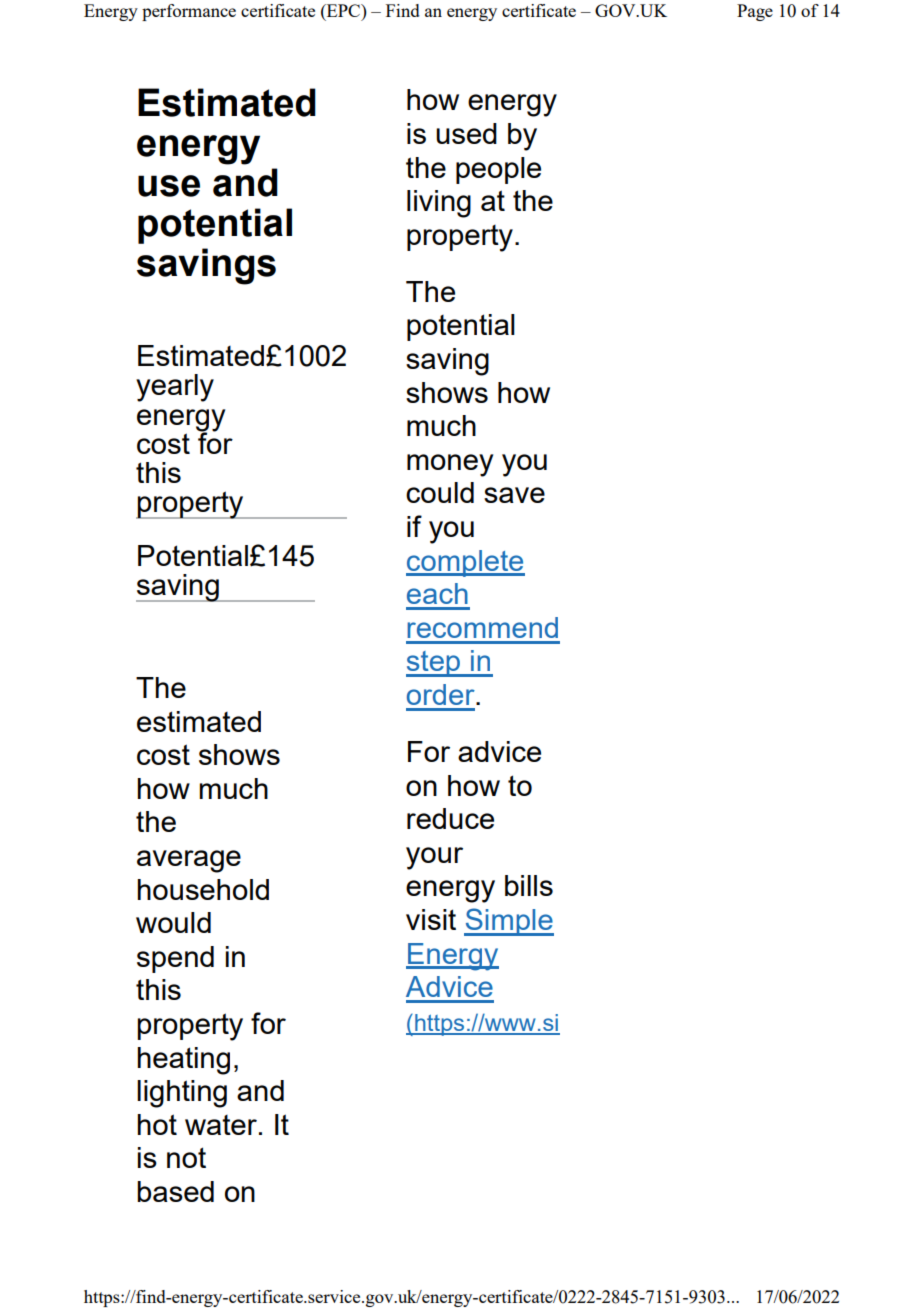  Describe the element at coordinates (514, 495) in the screenshot. I see `save` at that location.
